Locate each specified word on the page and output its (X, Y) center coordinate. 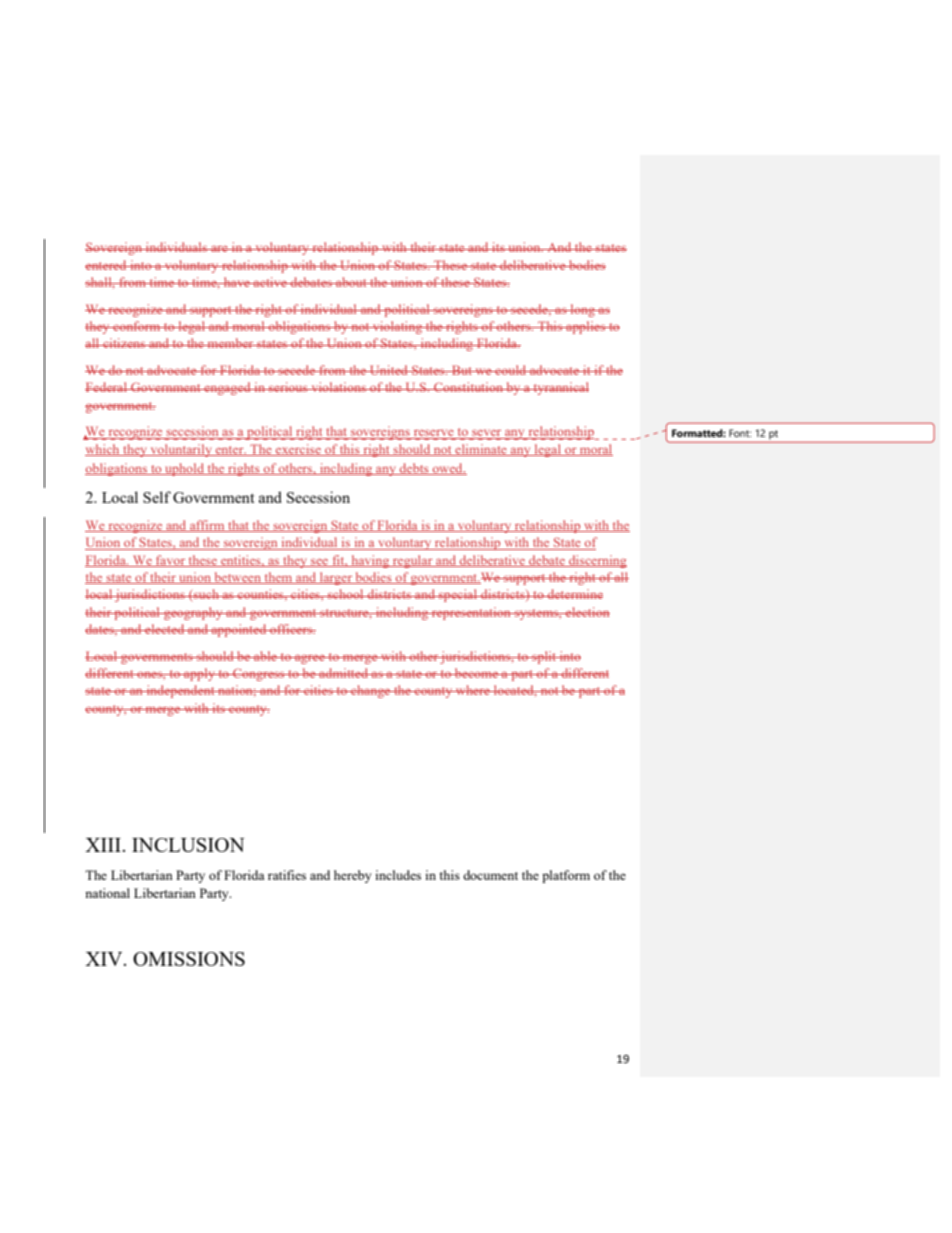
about (351, 282)
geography (193, 613)
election (587, 612)
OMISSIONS (189, 959)
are (219, 249)
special (458, 595)
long (582, 310)
